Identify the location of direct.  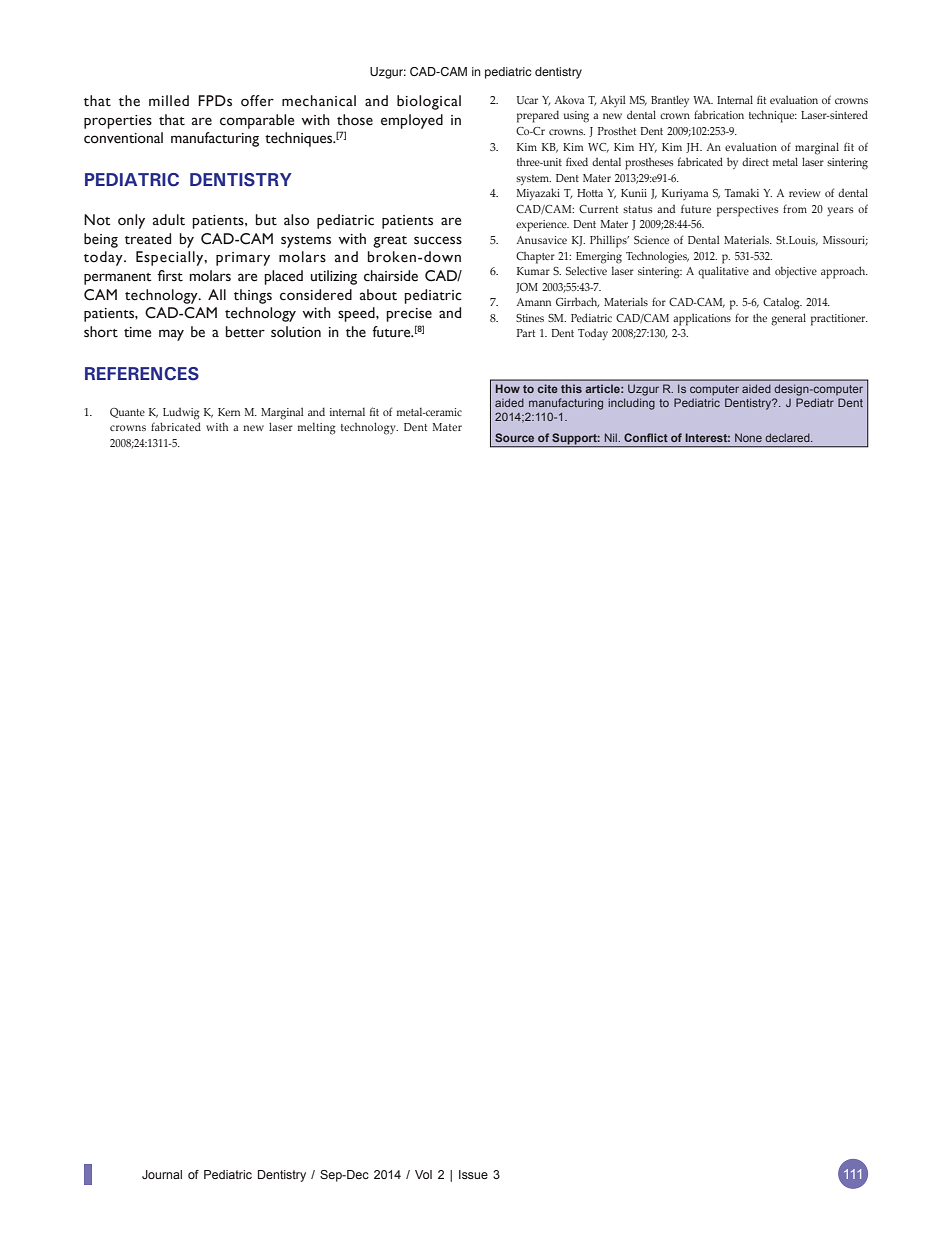
(755, 162).
